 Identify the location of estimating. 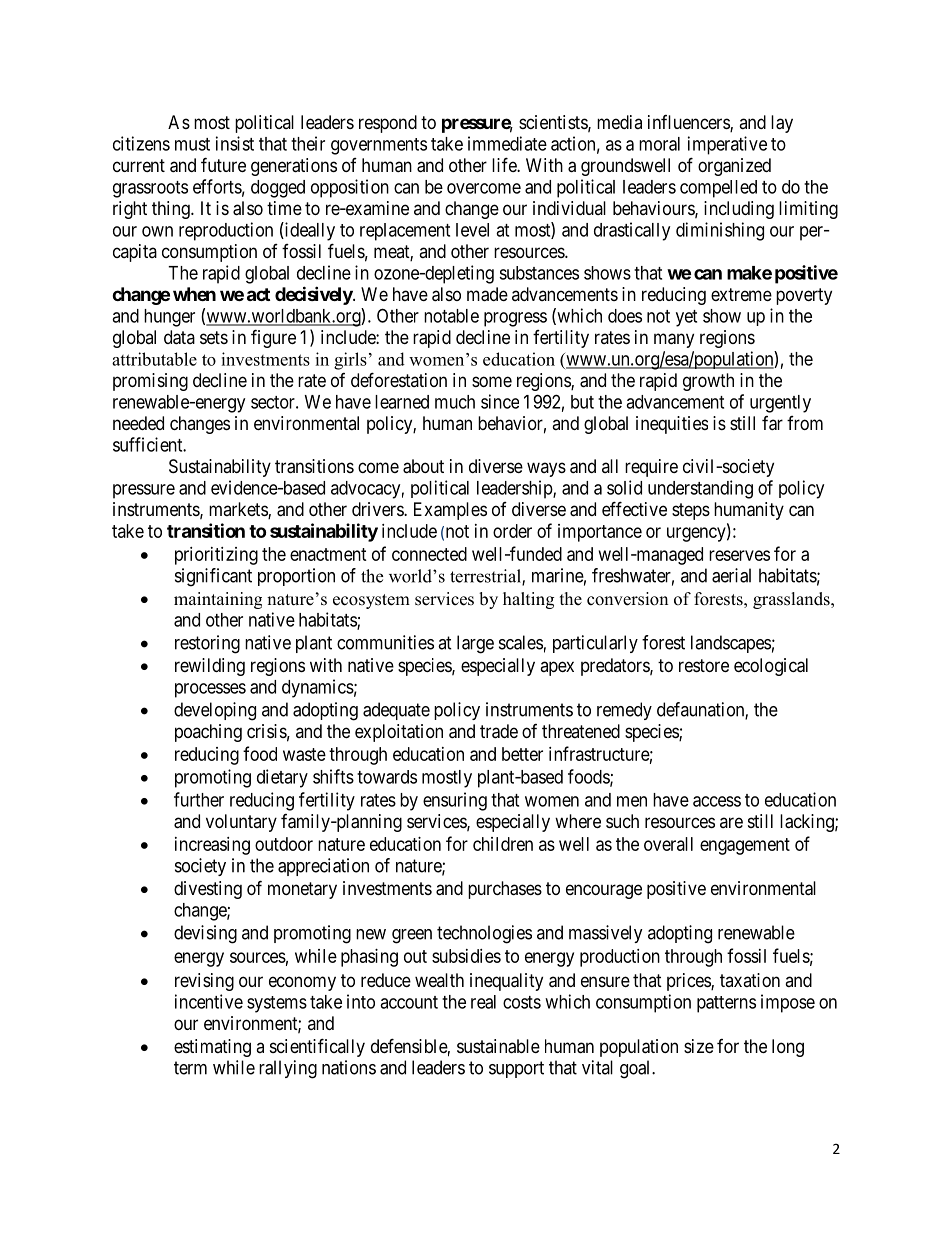
(212, 1048).
